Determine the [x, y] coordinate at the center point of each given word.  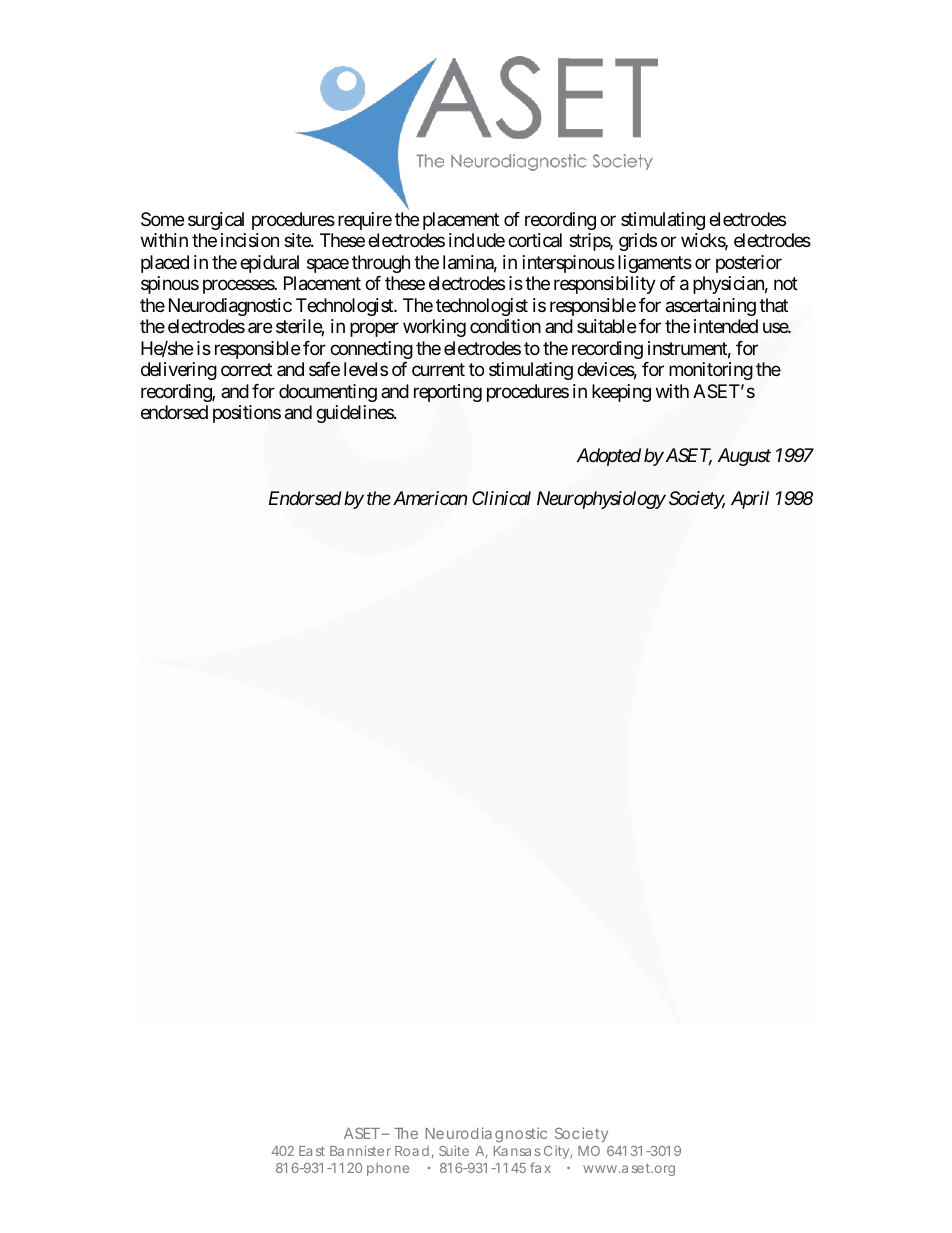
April [750, 500]
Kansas [517, 1151]
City [558, 1152]
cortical [535, 240]
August [744, 457]
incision [250, 240]
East [312, 1151]
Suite [454, 1150]
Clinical [501, 498]
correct [246, 370]
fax [540, 1167]
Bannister [360, 1150]
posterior [749, 264]
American [428, 498]
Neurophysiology [601, 500]
